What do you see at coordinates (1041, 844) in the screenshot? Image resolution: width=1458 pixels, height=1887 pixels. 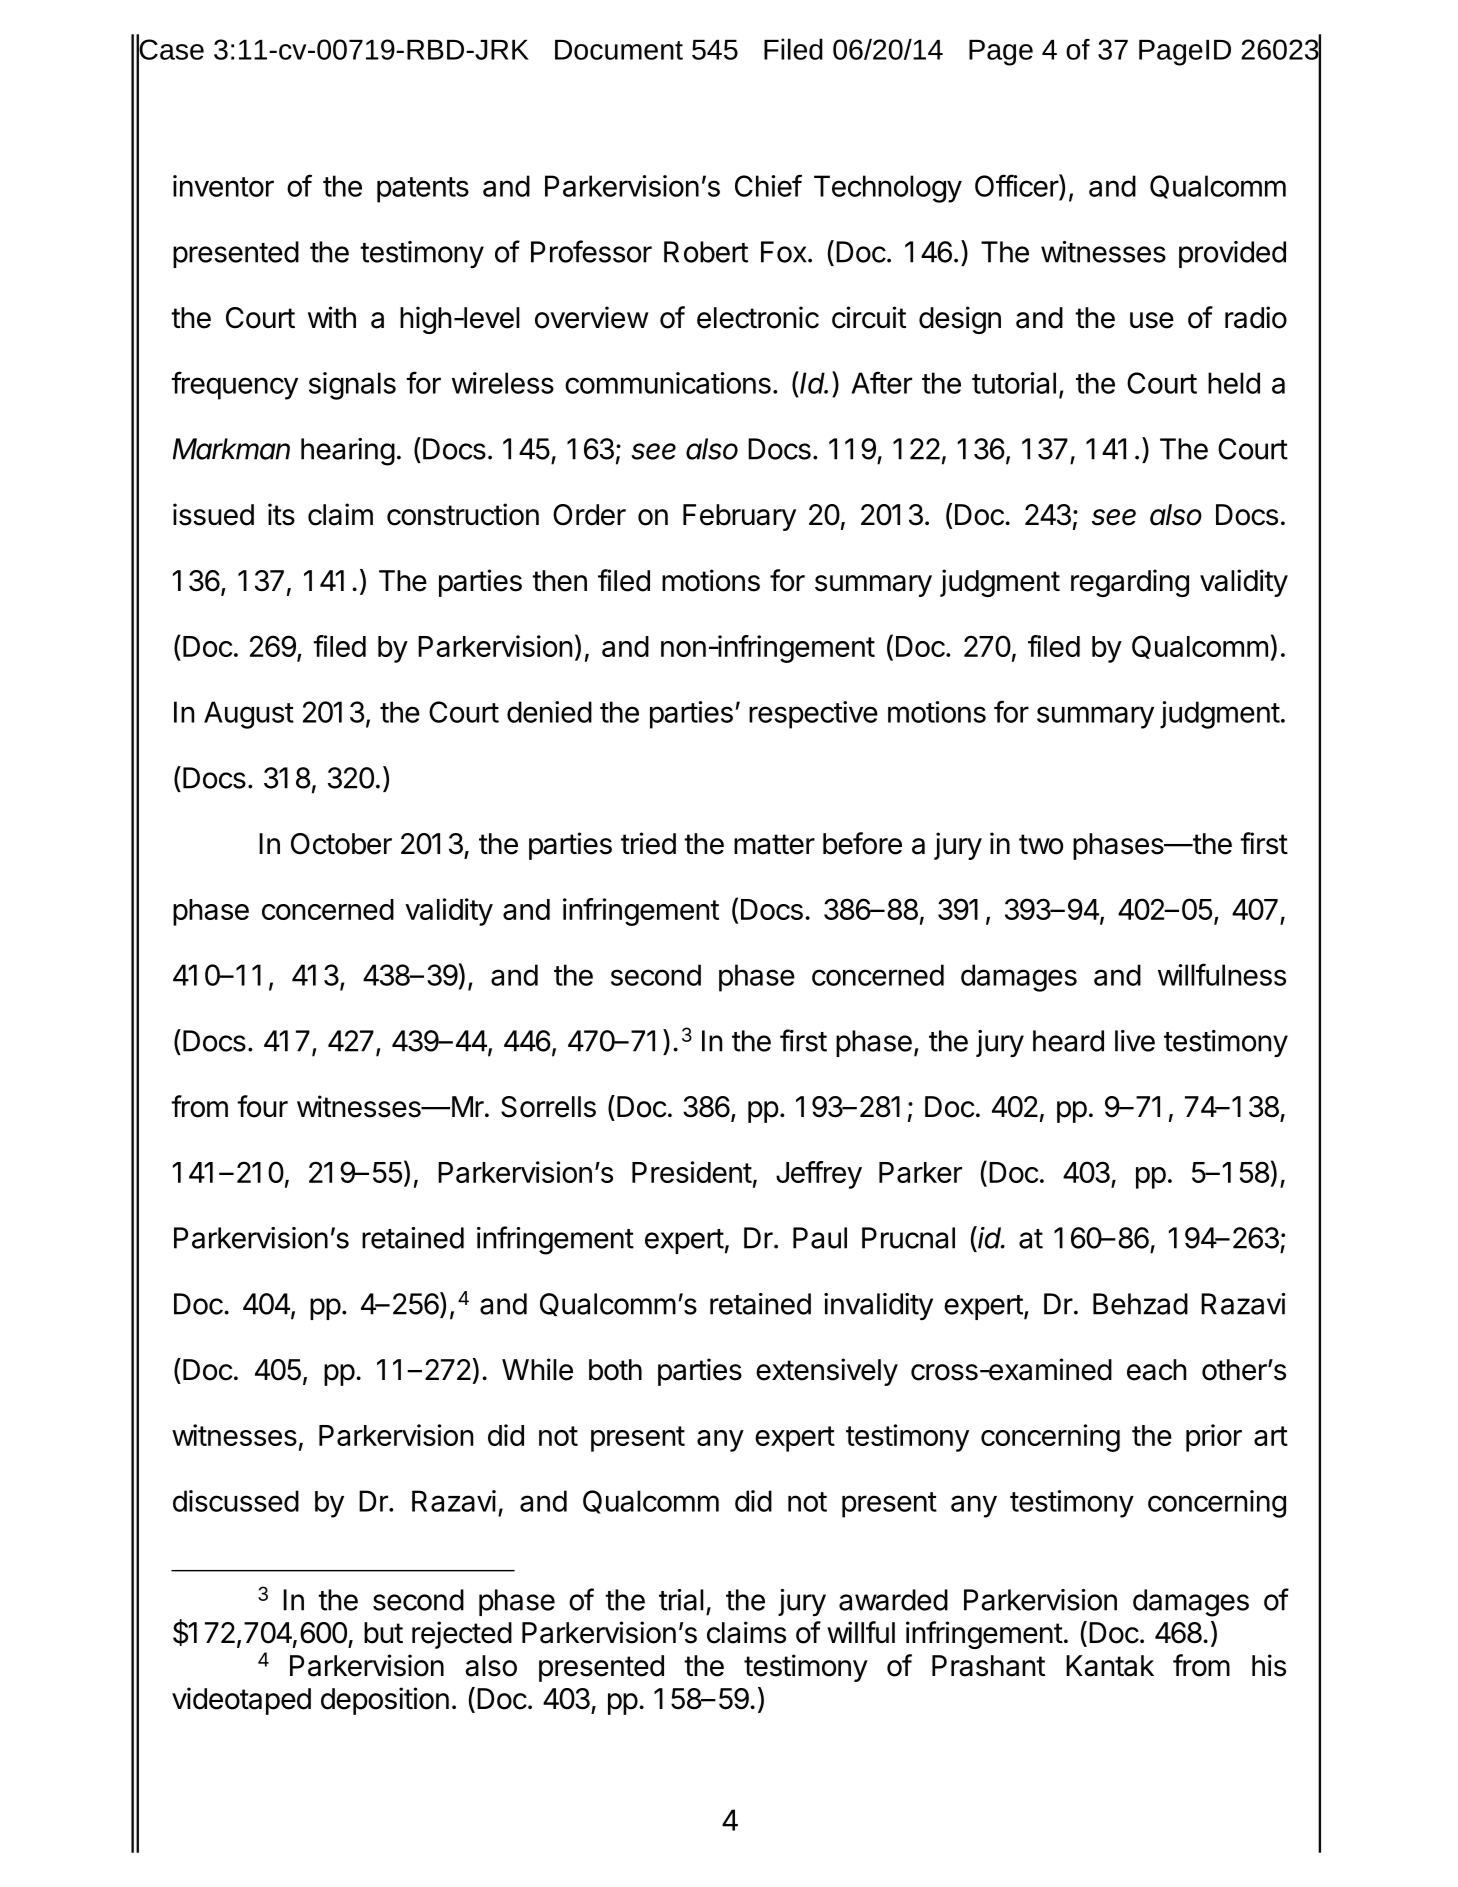 I see `two` at bounding box center [1041, 844].
